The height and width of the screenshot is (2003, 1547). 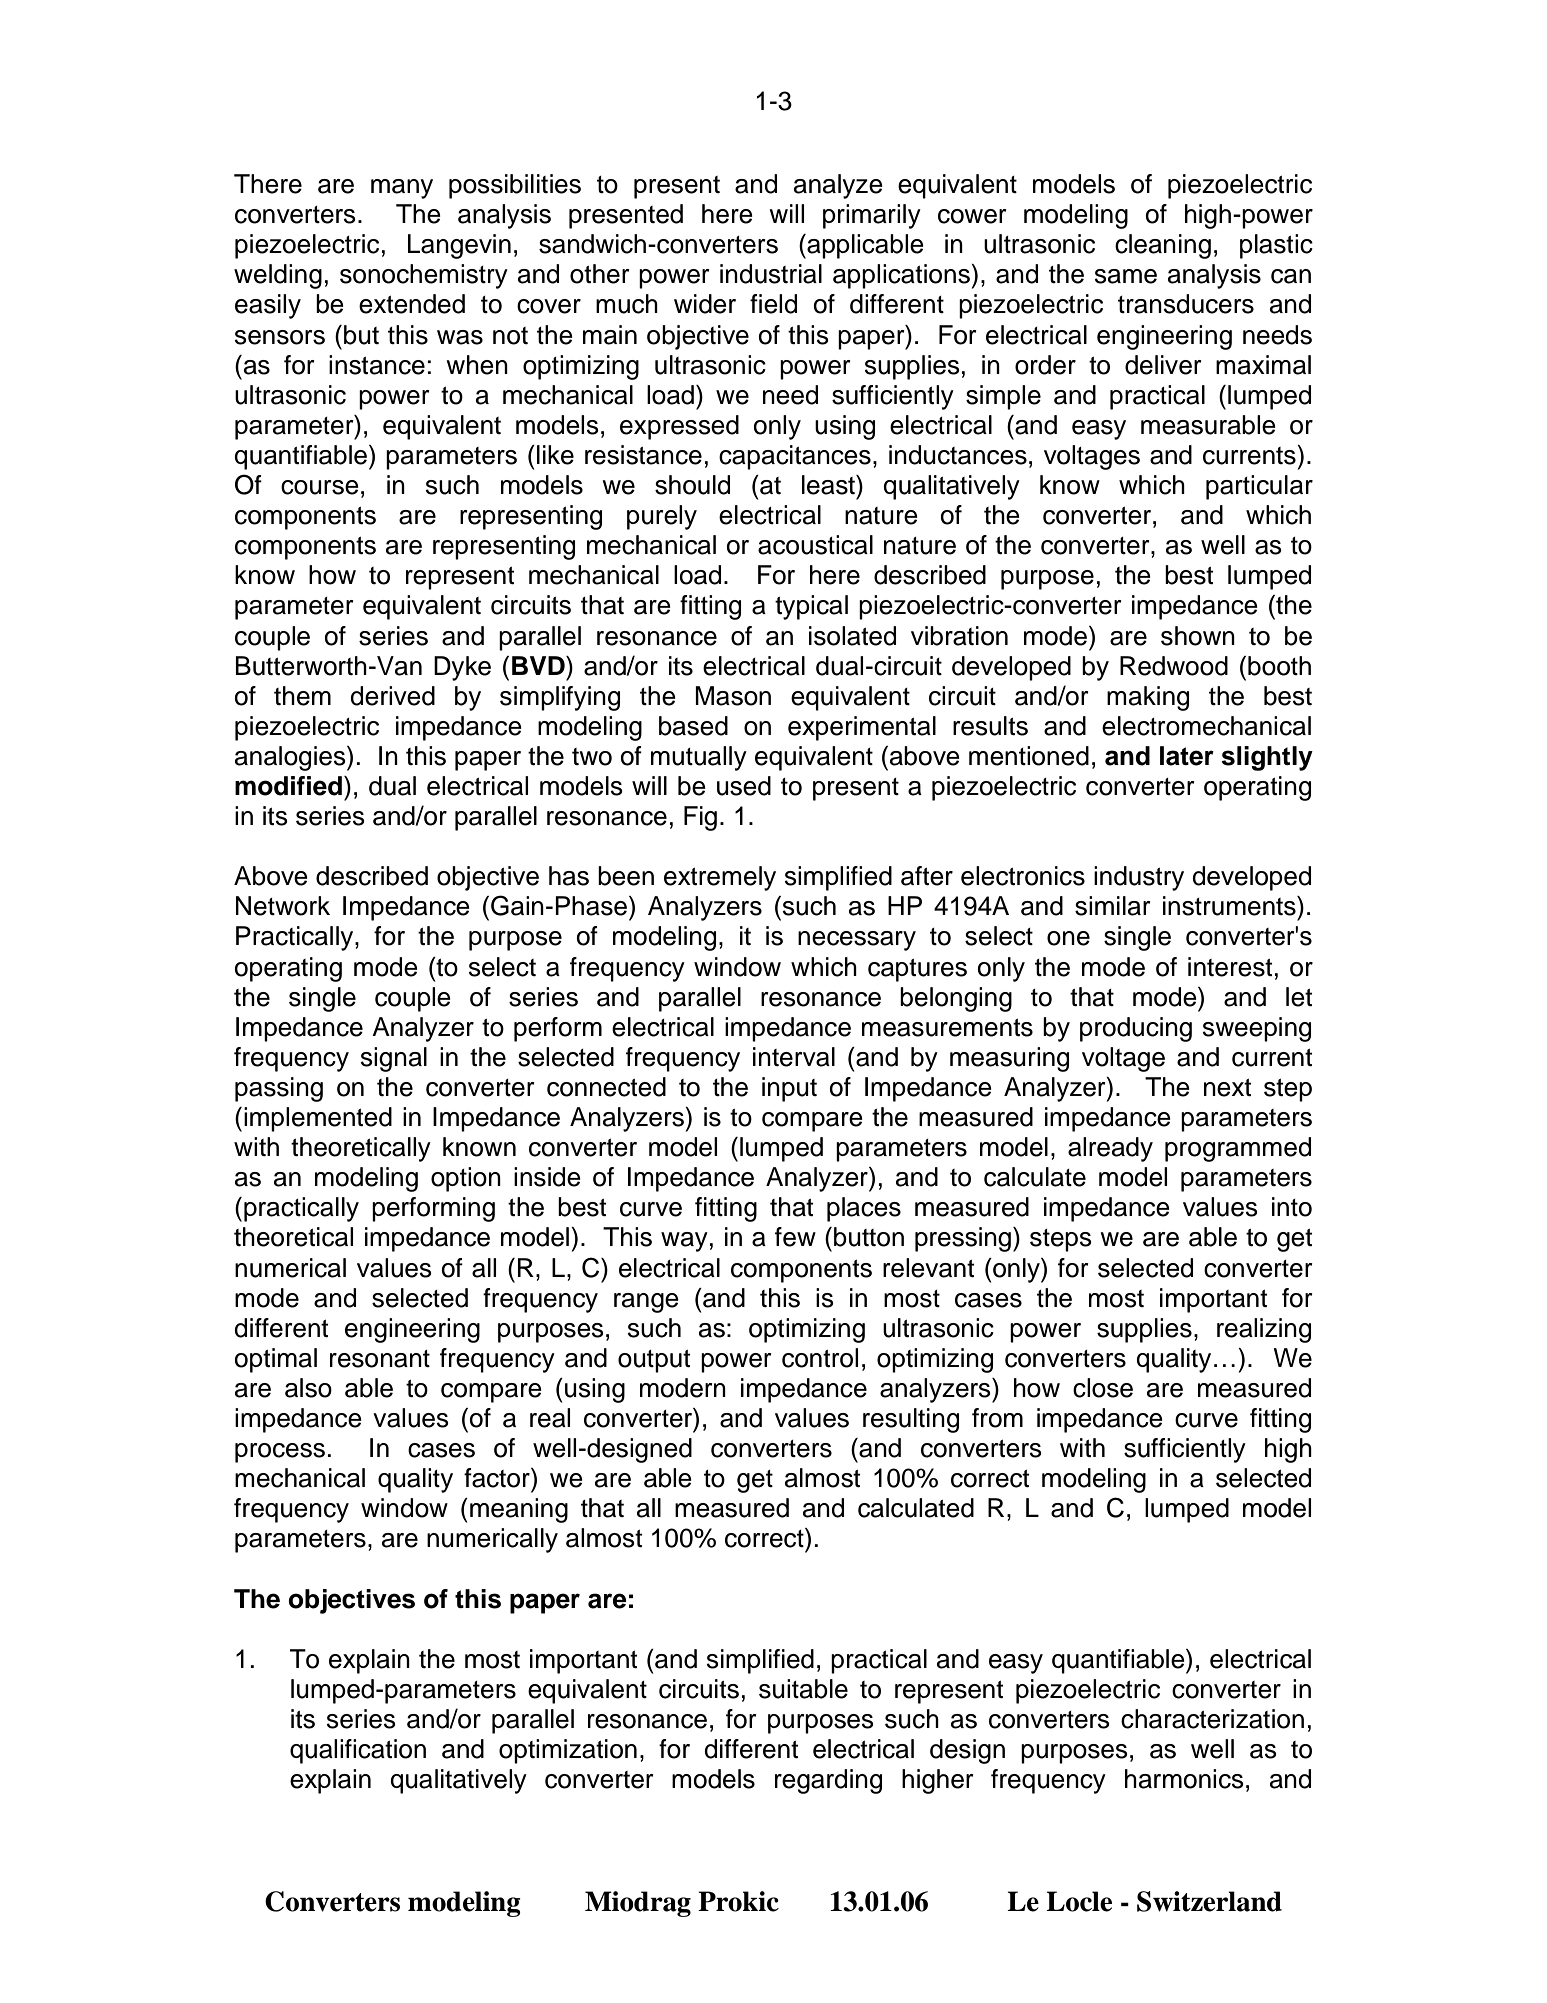 What do you see at coordinates (394, 1059) in the screenshot?
I see `signal` at bounding box center [394, 1059].
